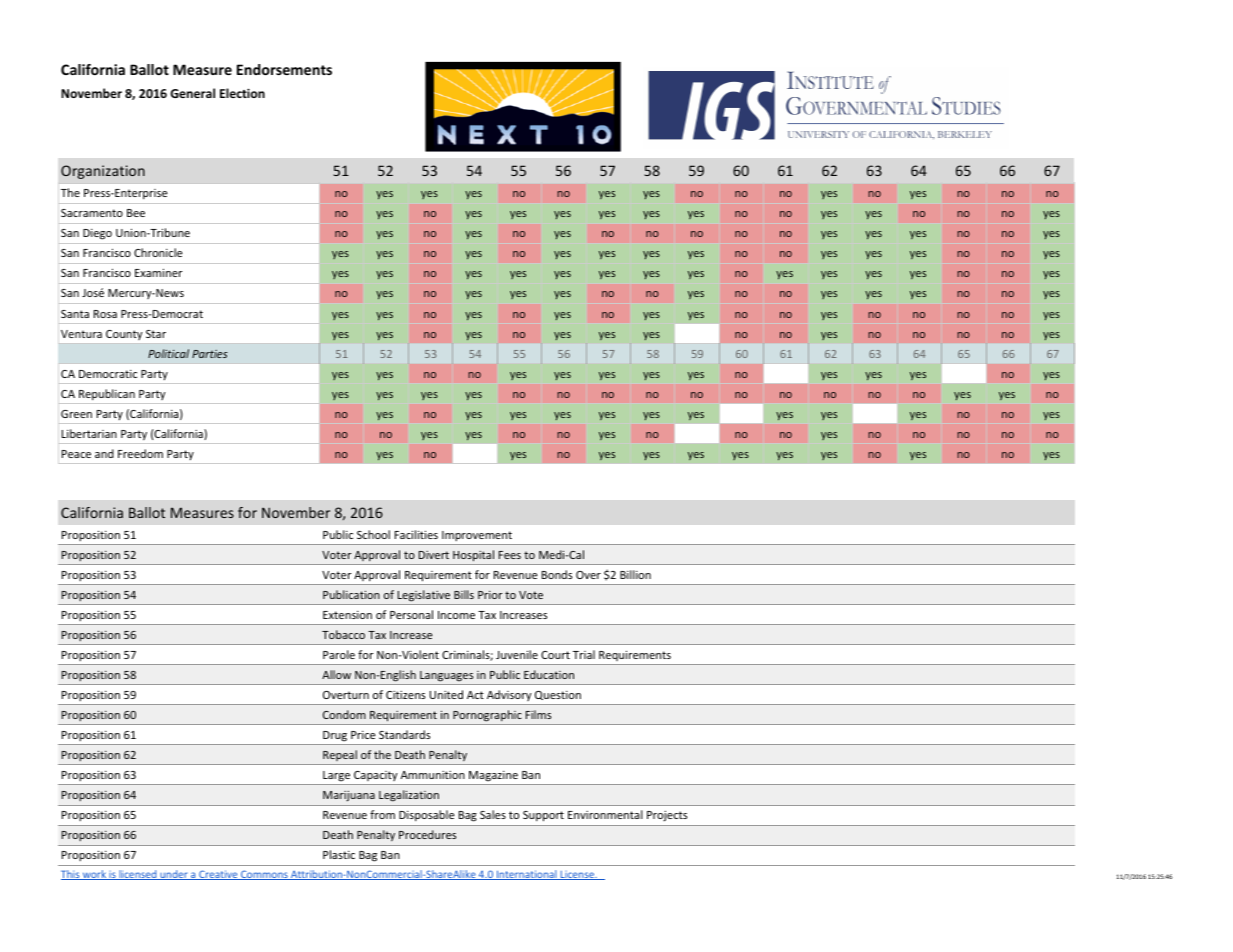 The width and height of the screenshot is (1233, 952). Describe the element at coordinates (284, 69) in the screenshot. I see `Endorsements` at that location.
